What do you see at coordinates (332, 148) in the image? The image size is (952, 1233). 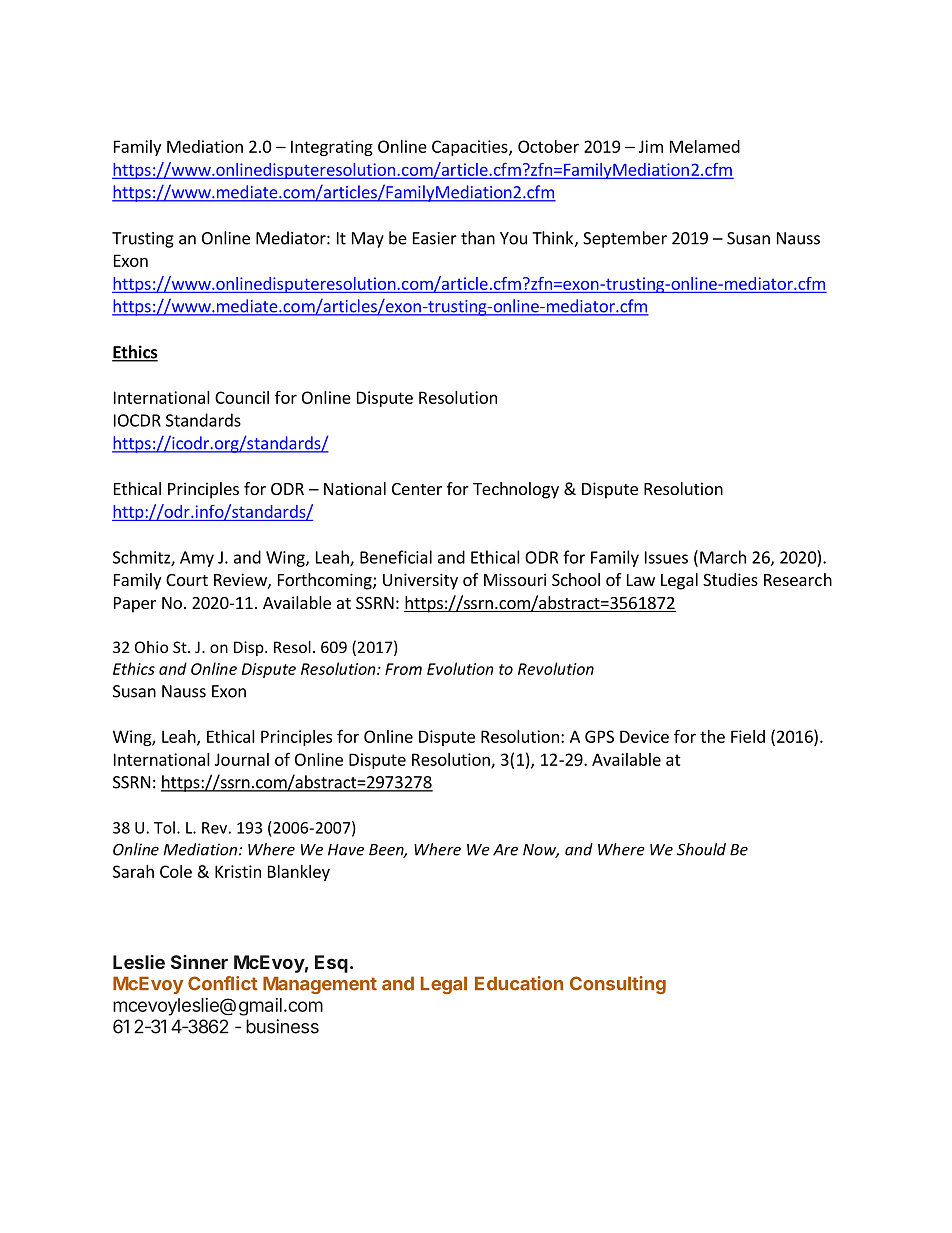 I see `Integrating` at bounding box center [332, 148].
